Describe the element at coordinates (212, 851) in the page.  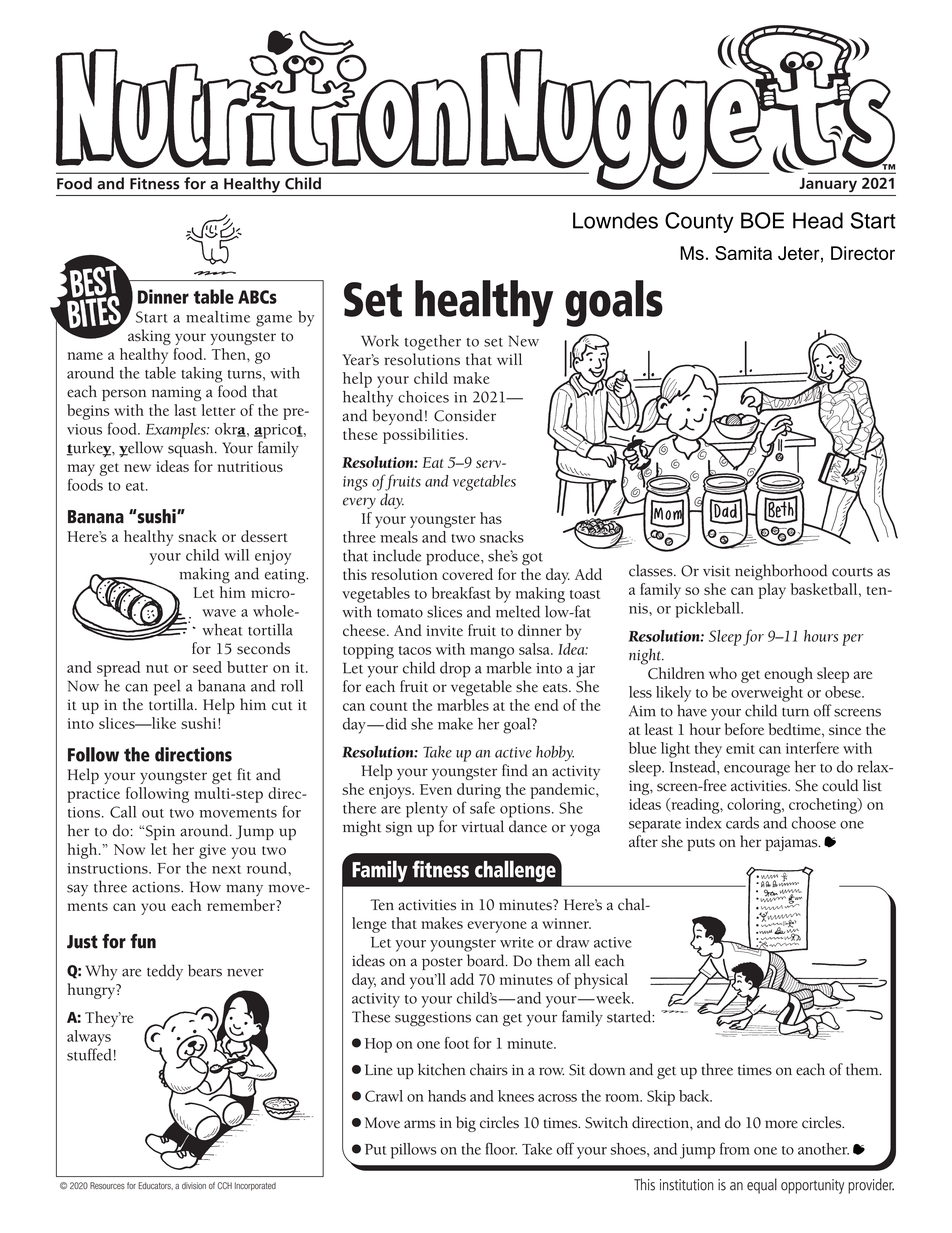
I see `give` at that location.
